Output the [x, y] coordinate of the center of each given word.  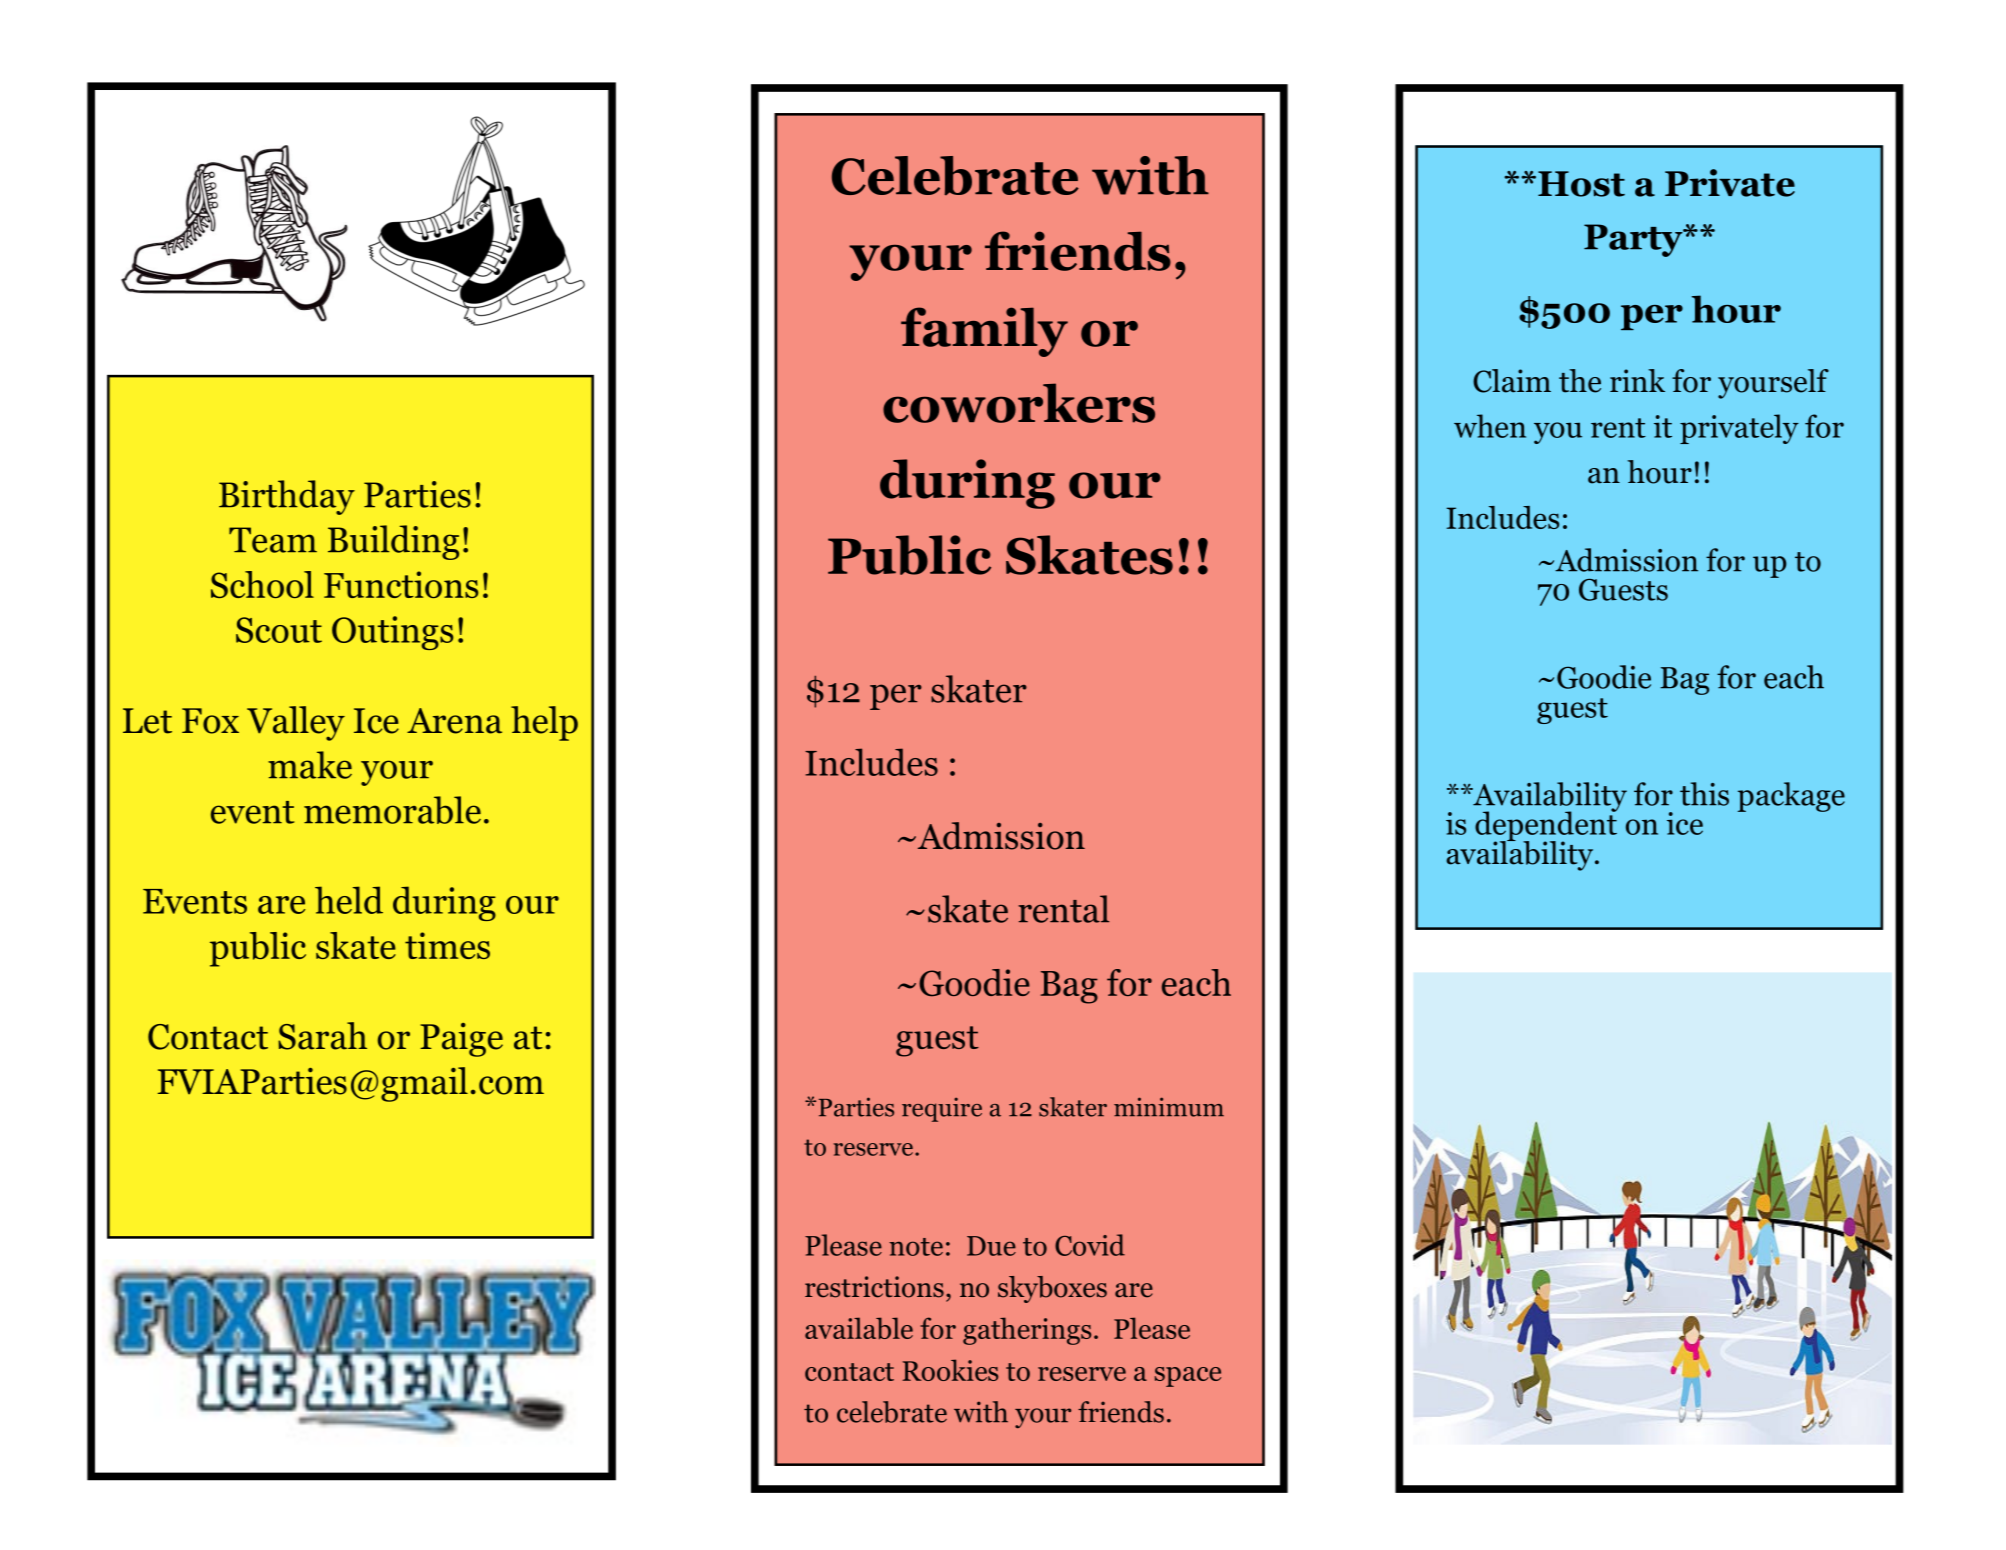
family [984, 332]
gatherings [1027, 1331]
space [1188, 1377]
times [447, 945]
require [942, 1109]
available [859, 1328]
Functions [401, 584]
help [544, 723]
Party [1634, 240]
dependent [1546, 826]
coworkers [1019, 403]
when [1490, 426]
